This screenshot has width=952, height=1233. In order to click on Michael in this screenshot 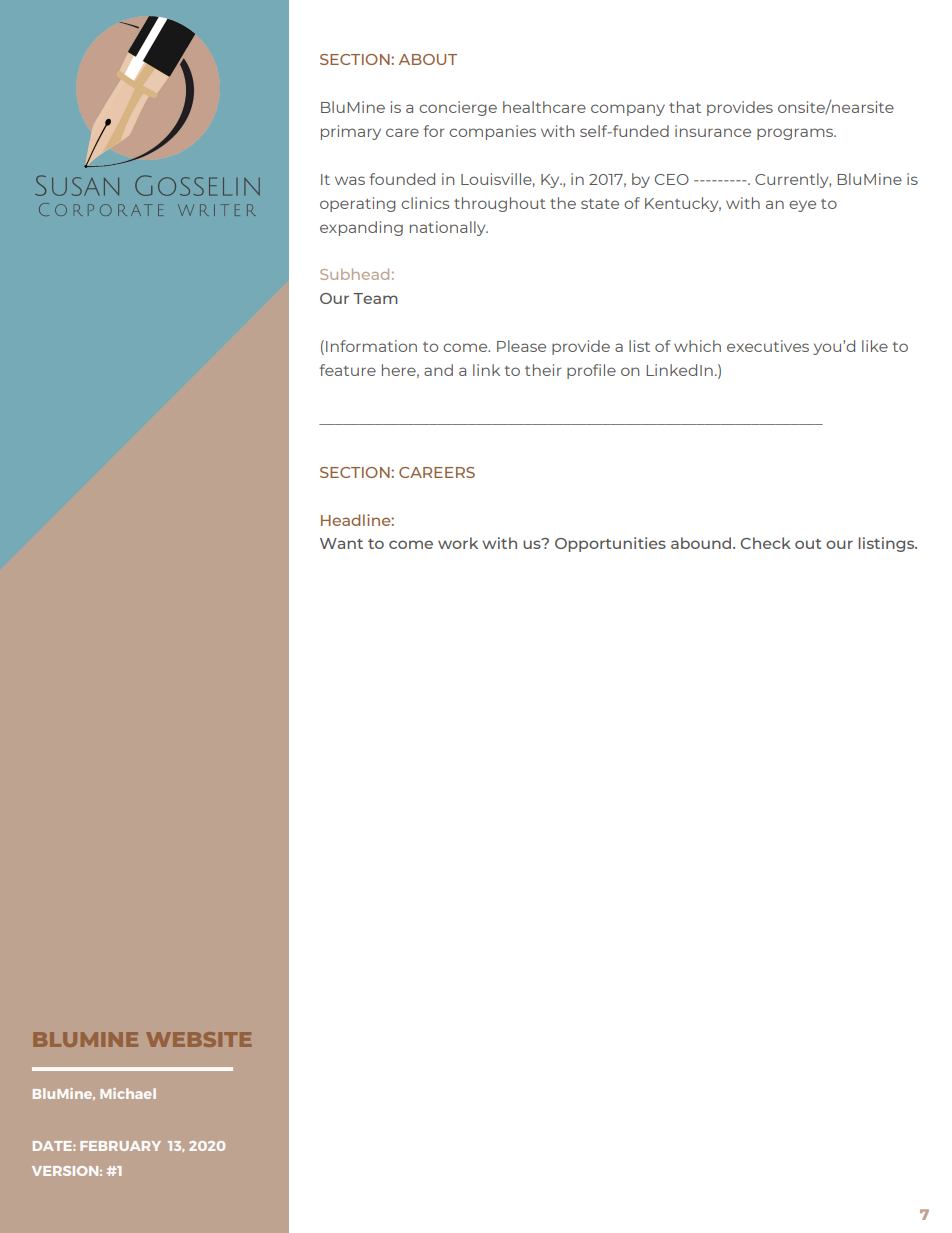, I will do `click(128, 1093)`.
